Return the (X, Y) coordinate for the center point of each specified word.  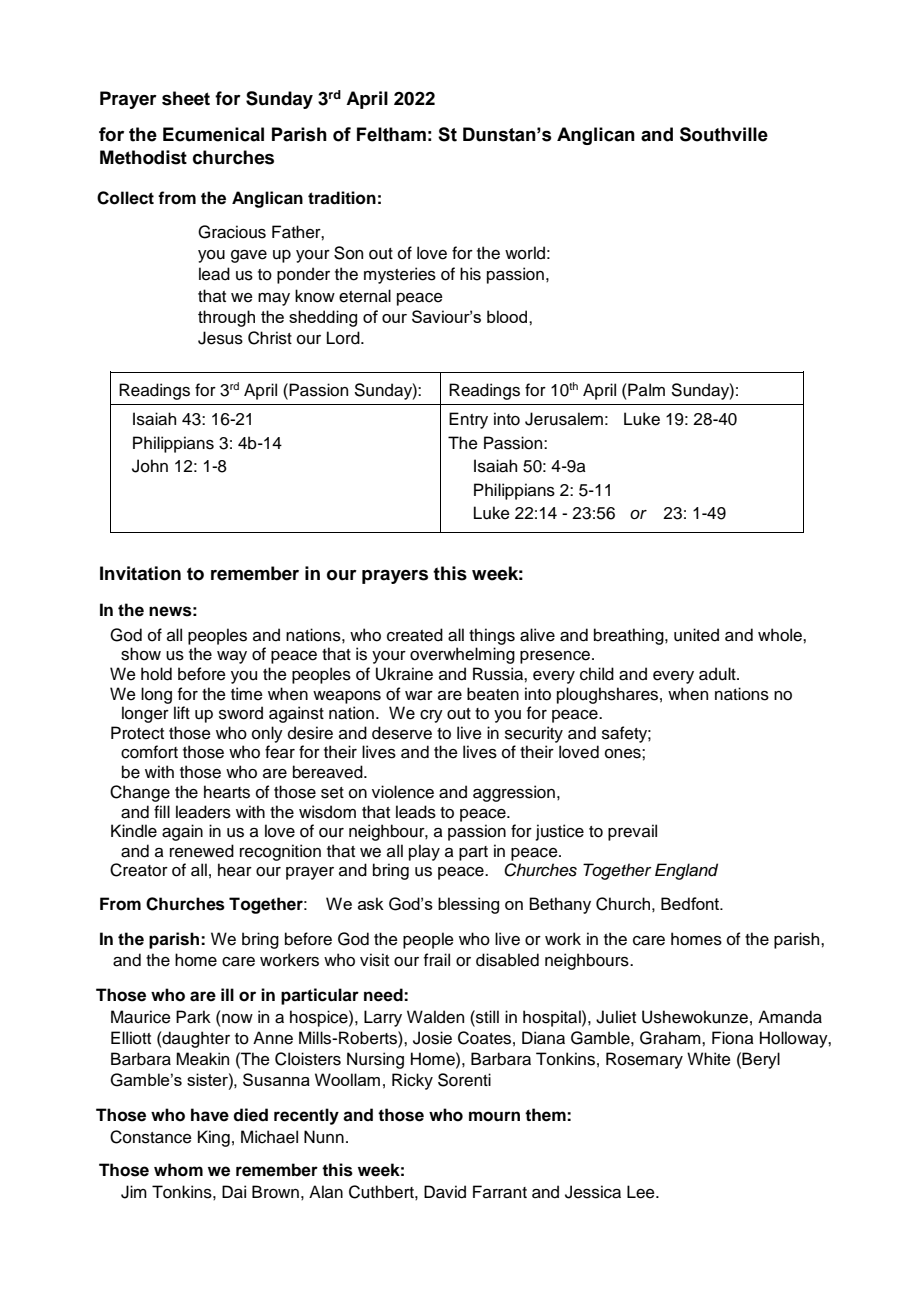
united (696, 635)
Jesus (220, 338)
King (214, 1138)
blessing (468, 905)
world (525, 253)
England (686, 871)
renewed (202, 851)
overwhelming (462, 655)
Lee (642, 1192)
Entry (468, 420)
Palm (645, 390)
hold (156, 674)
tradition (342, 198)
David (445, 1192)
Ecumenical (213, 134)
